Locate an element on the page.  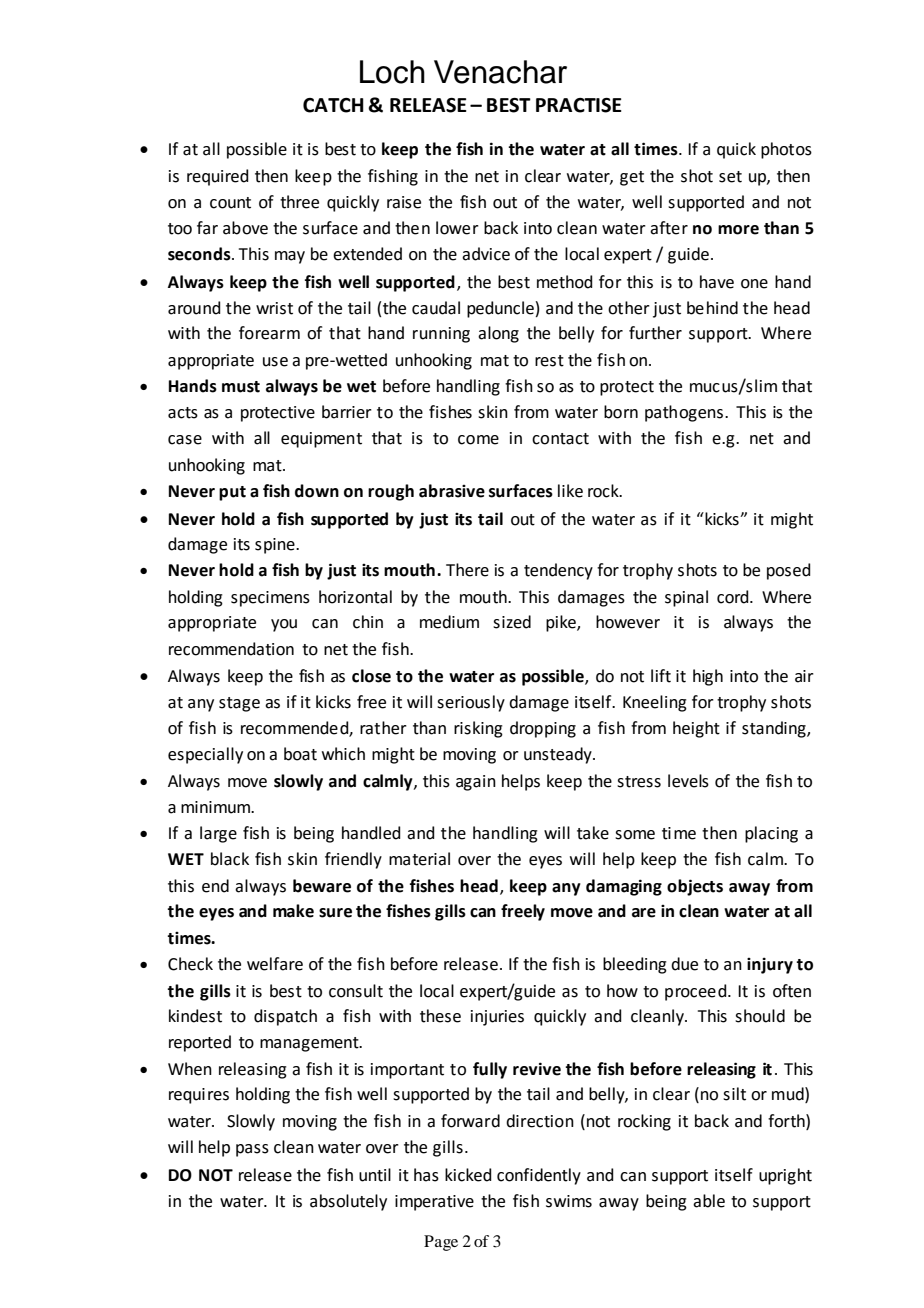
PRACTISE is located at coordinates (579, 105).
